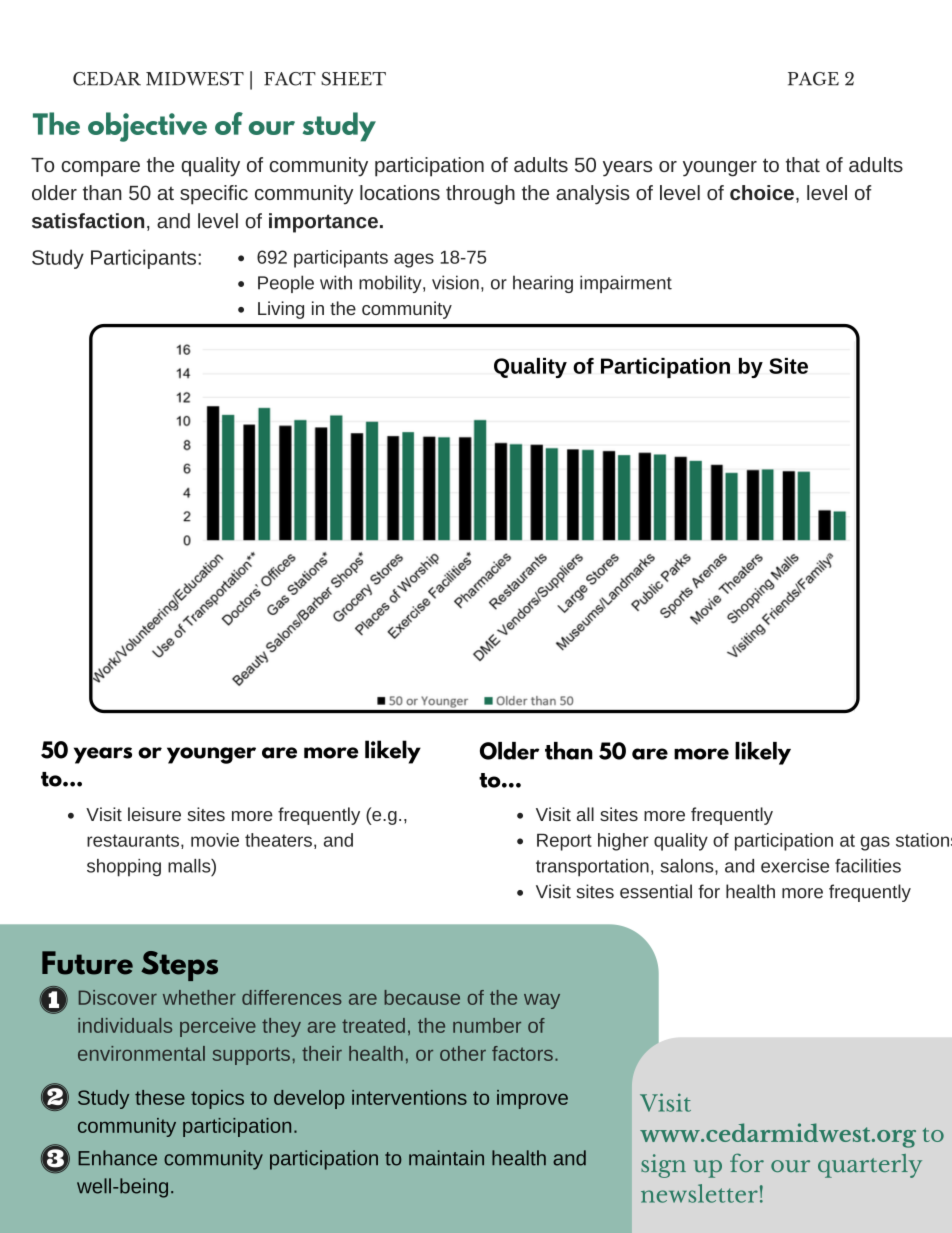 The height and width of the document is (1233, 952). Describe the element at coordinates (455, 282) in the document. I see `vision` at that location.
